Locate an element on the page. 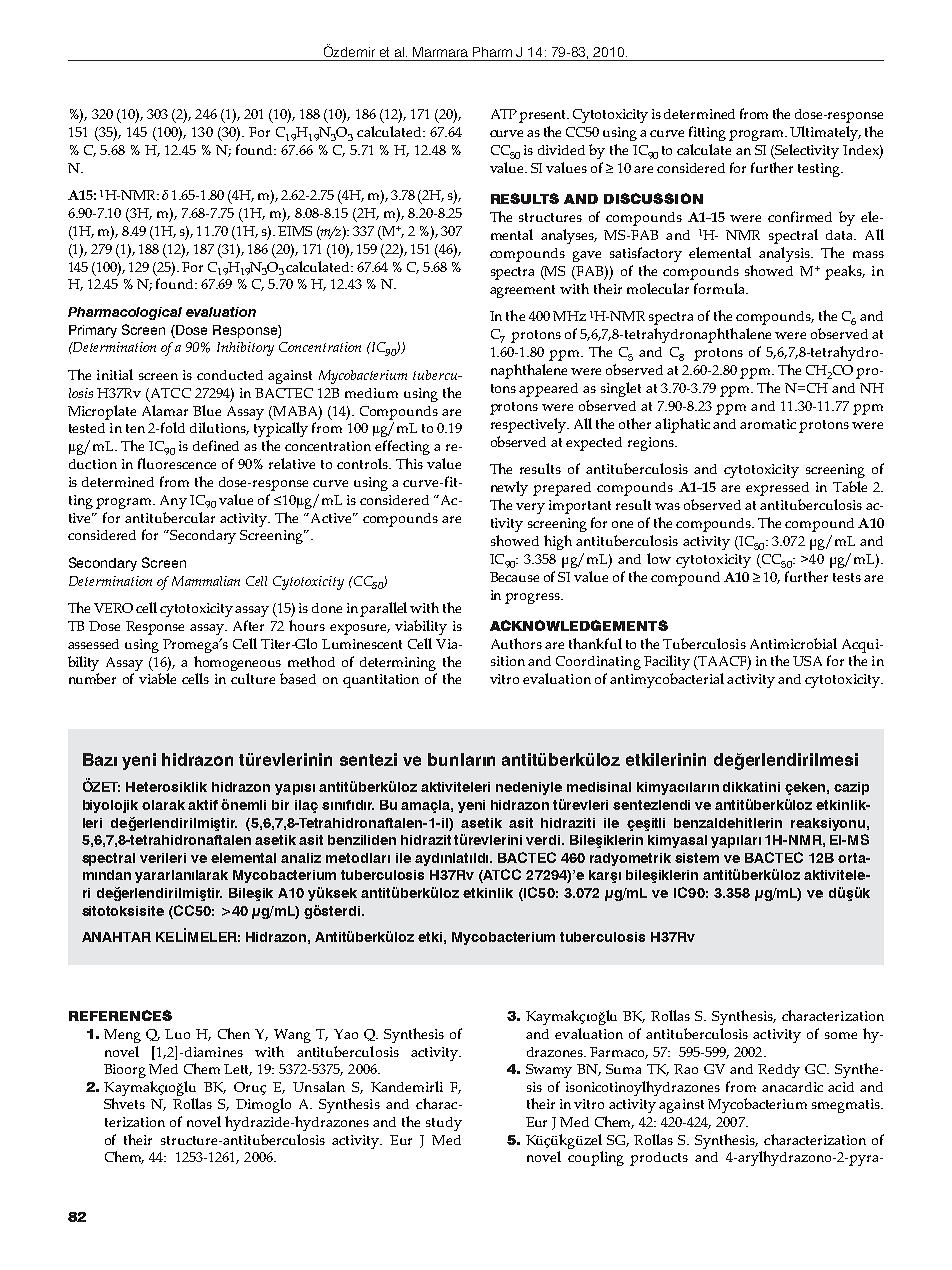 Image resolution: width=952 pixels, height=1270 pixels. ATP is located at coordinates (504, 114).
